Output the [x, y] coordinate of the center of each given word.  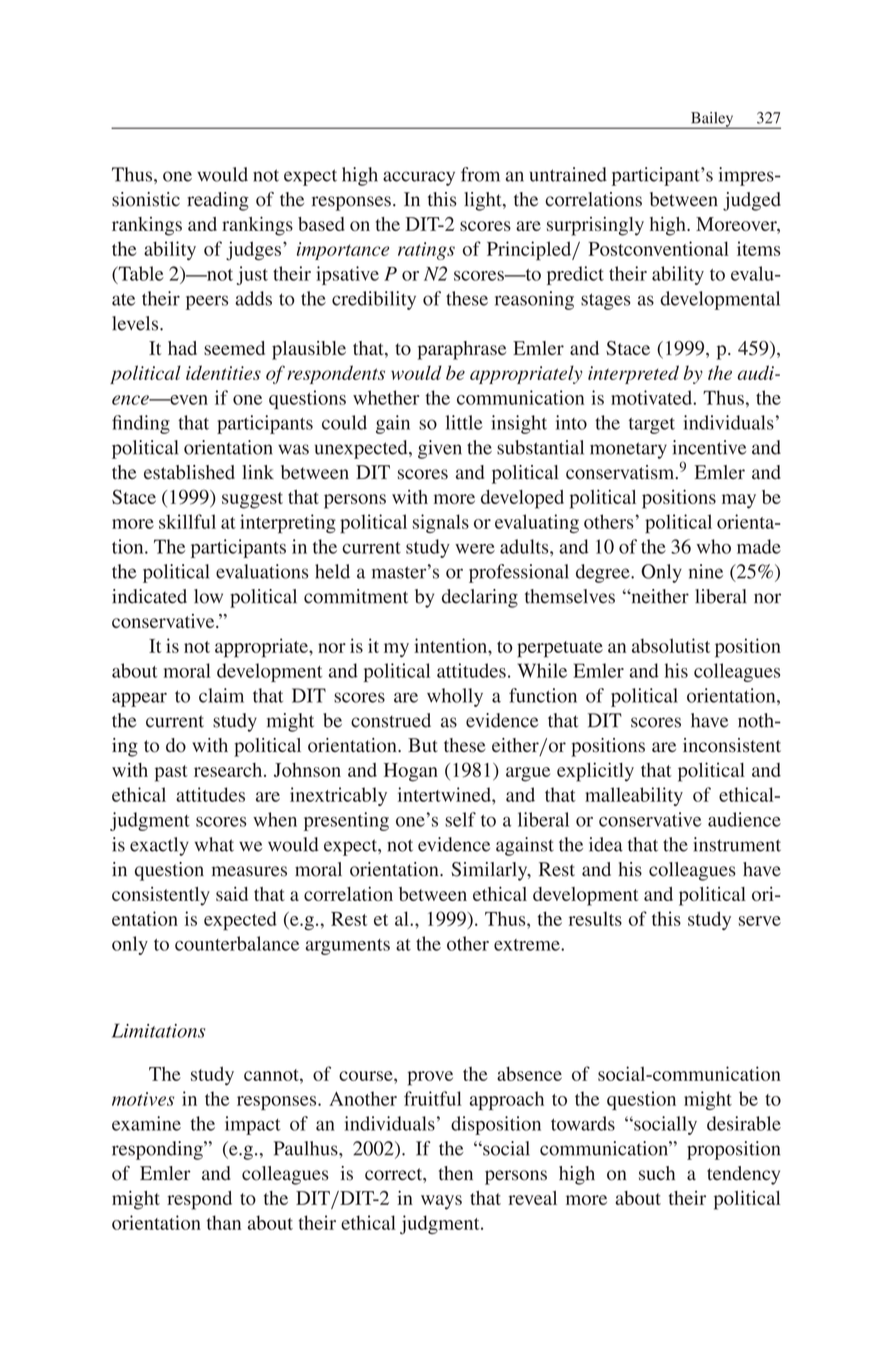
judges [253, 251]
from [480, 174]
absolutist [671, 645]
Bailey [712, 120]
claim [221, 695]
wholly [455, 697]
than [224, 1222]
